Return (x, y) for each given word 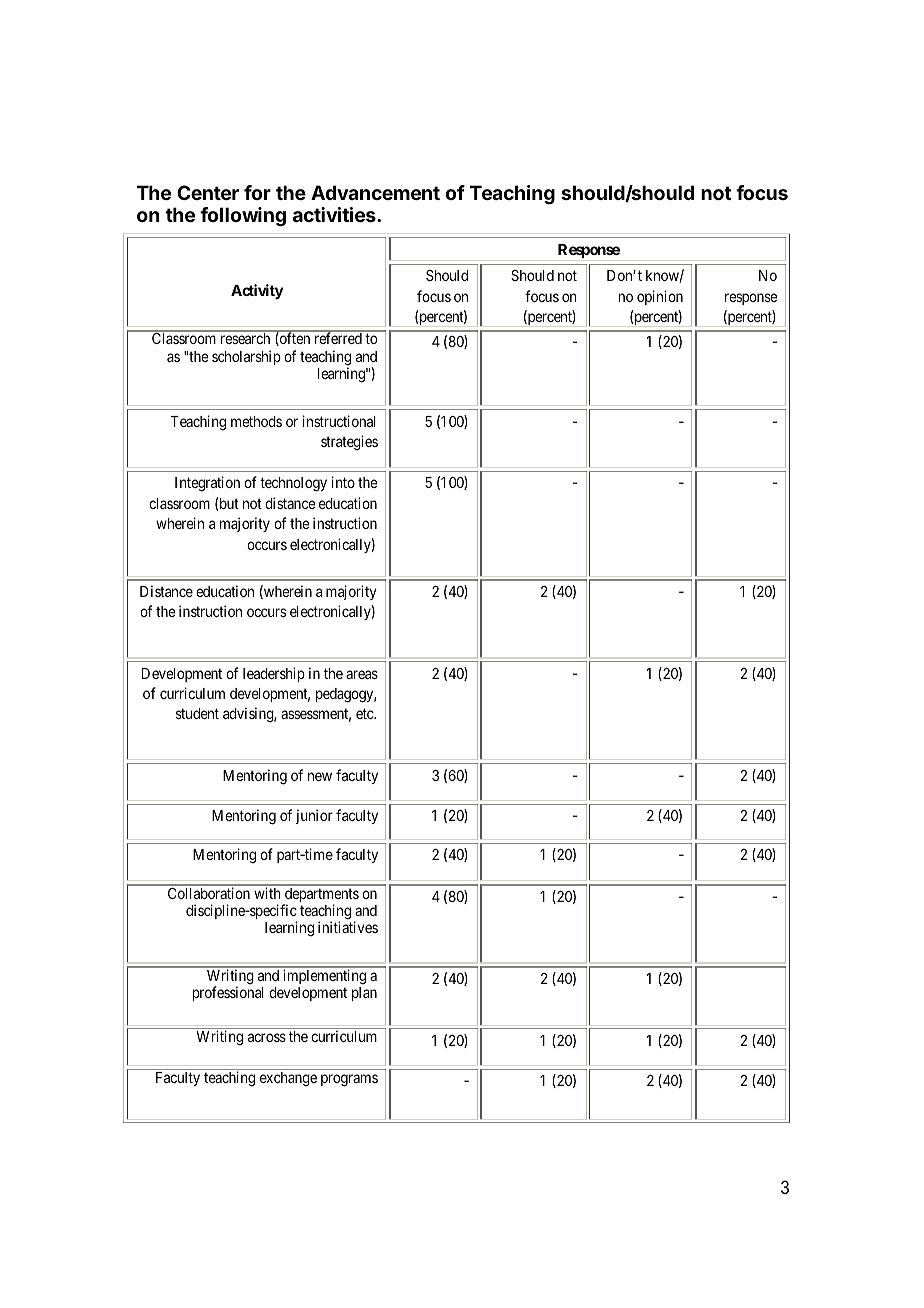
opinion (660, 297)
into (343, 482)
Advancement (375, 192)
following (243, 216)
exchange (288, 1079)
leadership (274, 674)
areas (362, 674)
